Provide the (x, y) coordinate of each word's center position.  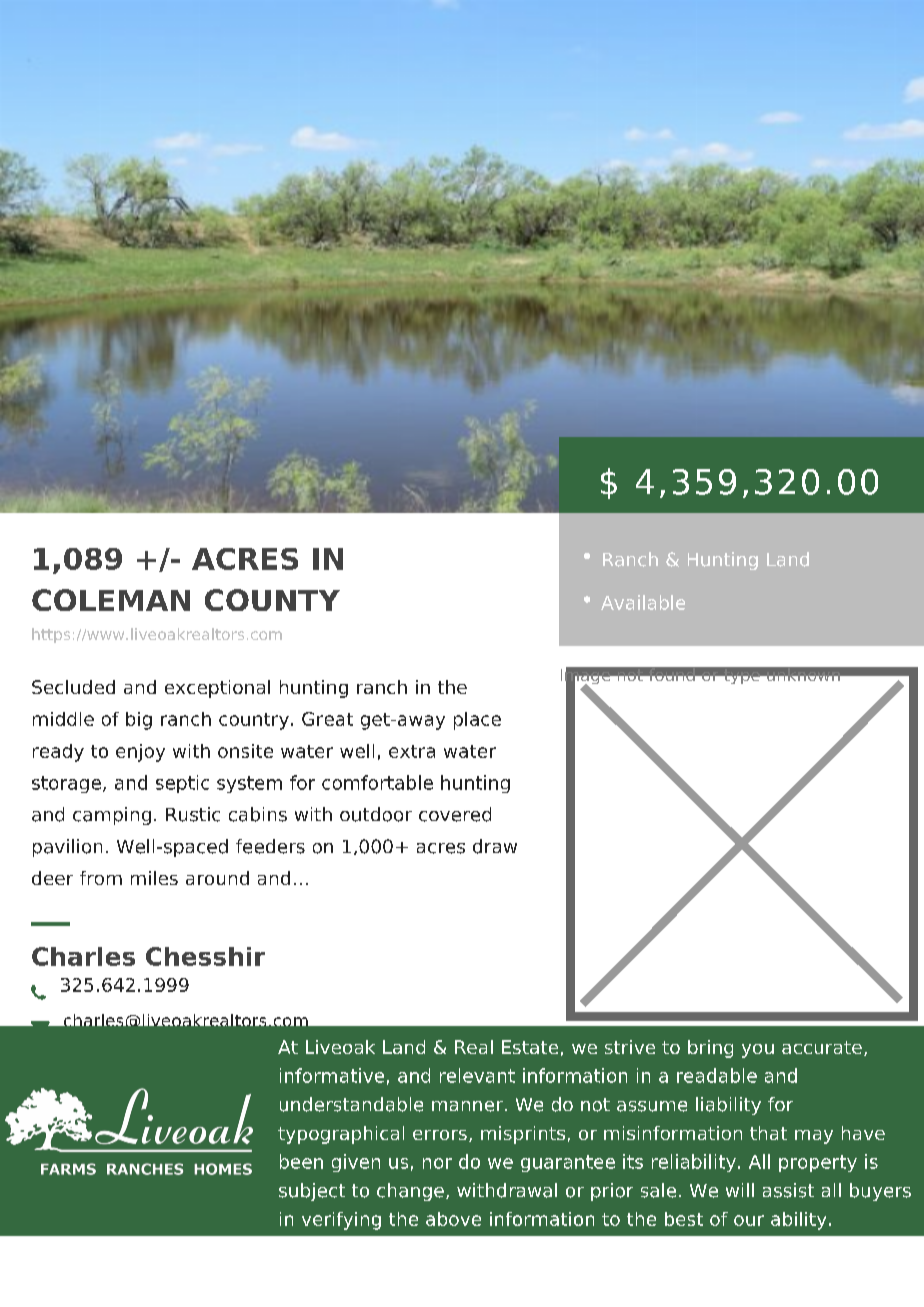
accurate (822, 1047)
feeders (270, 846)
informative (332, 1075)
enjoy (140, 753)
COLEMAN (111, 600)
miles (154, 878)
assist (788, 1190)
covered (455, 814)
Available (643, 602)
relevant (477, 1075)
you (758, 1051)
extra (412, 751)
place (477, 721)
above (453, 1219)
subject (312, 1192)
